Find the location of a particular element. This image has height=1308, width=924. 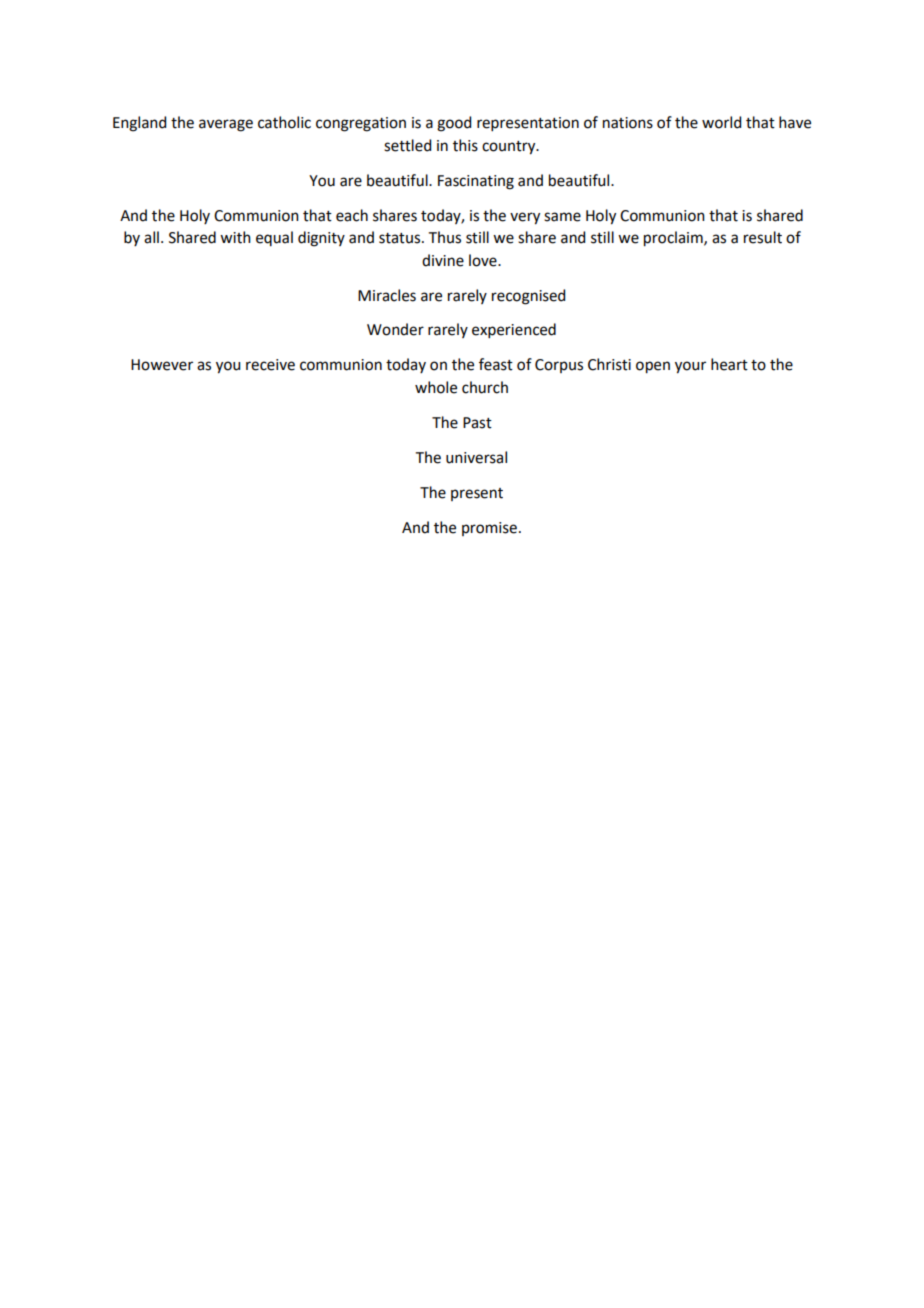

your is located at coordinates (690, 367).
